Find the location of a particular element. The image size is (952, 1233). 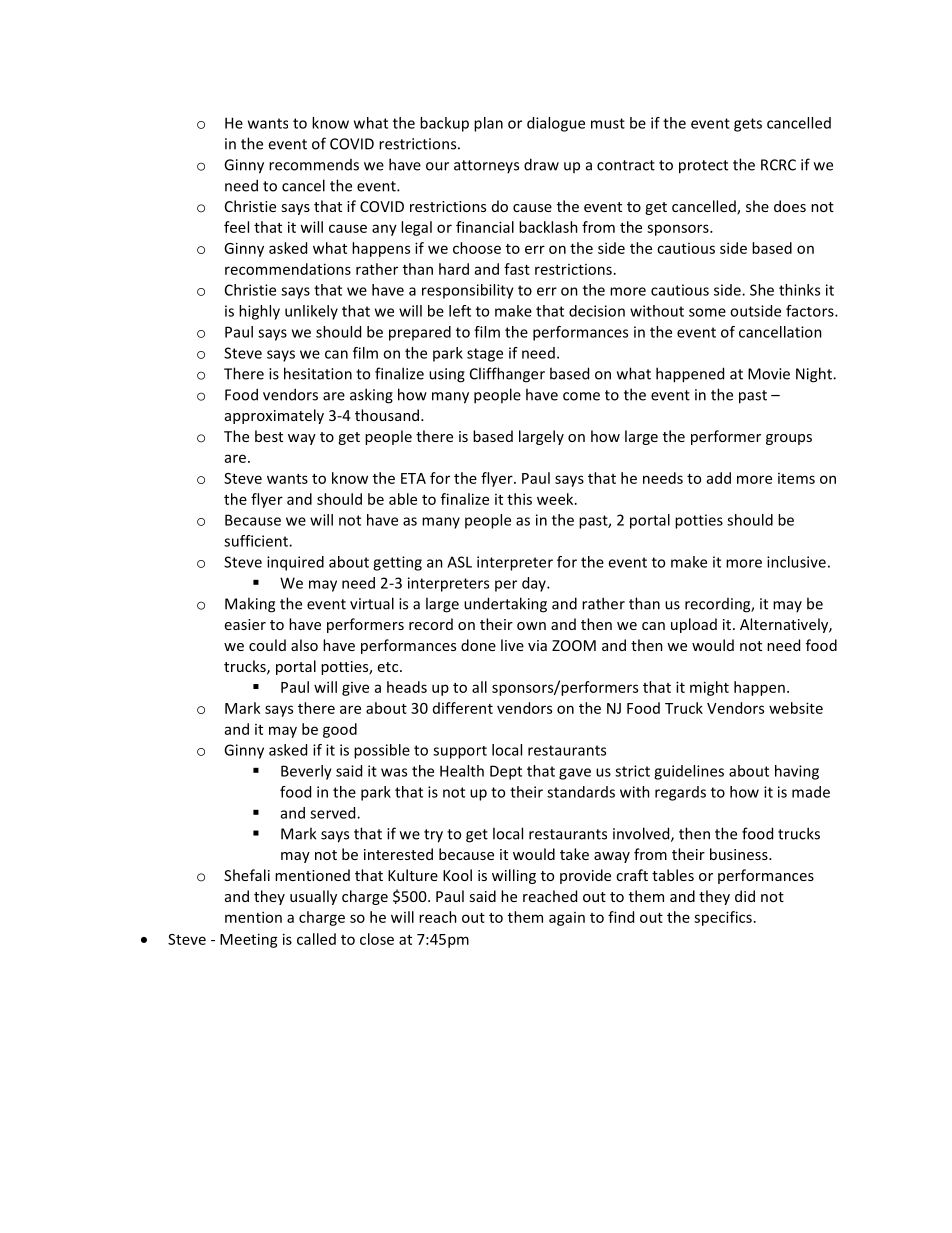

Movie is located at coordinates (769, 374).
